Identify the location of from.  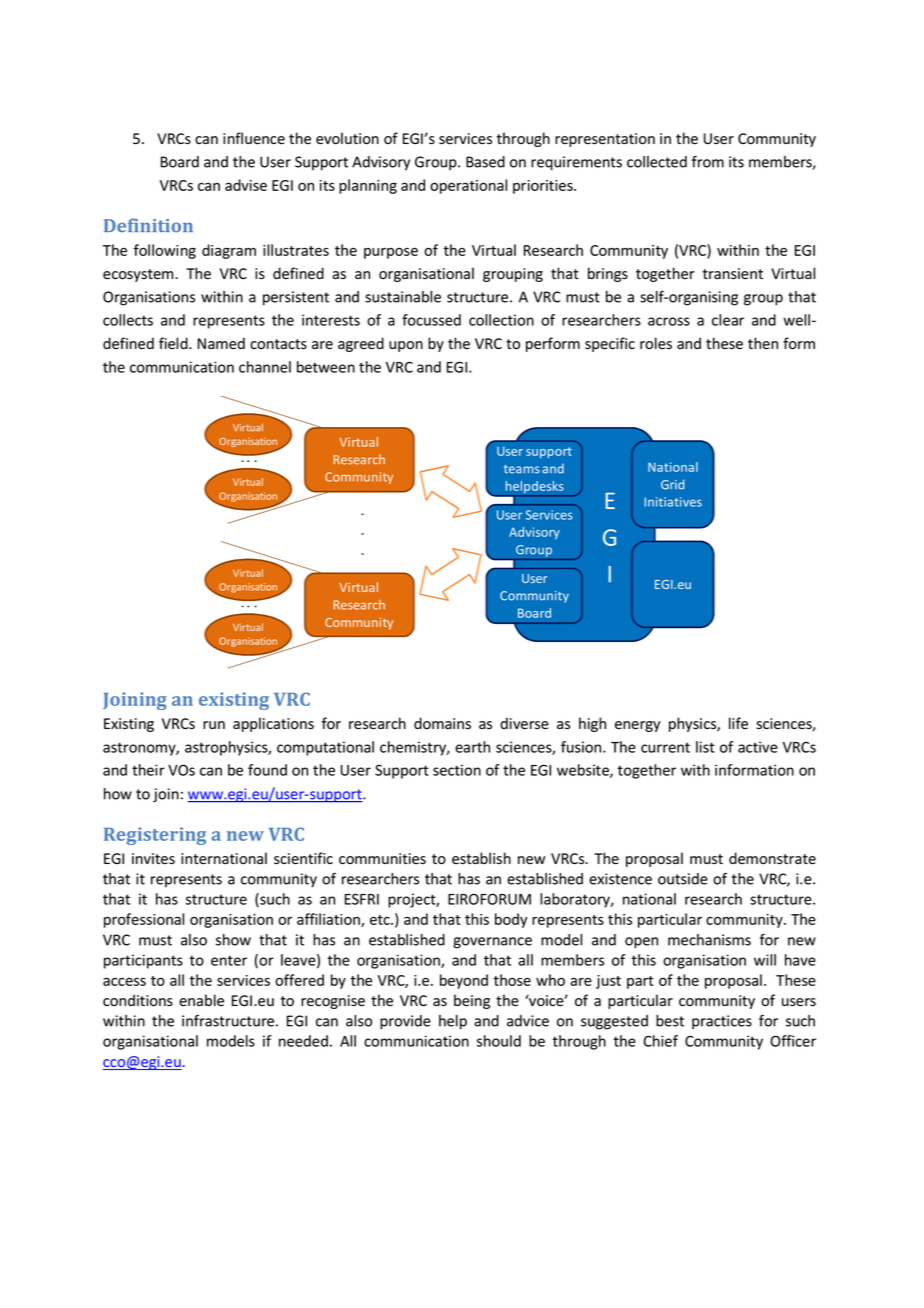
(708, 161).
